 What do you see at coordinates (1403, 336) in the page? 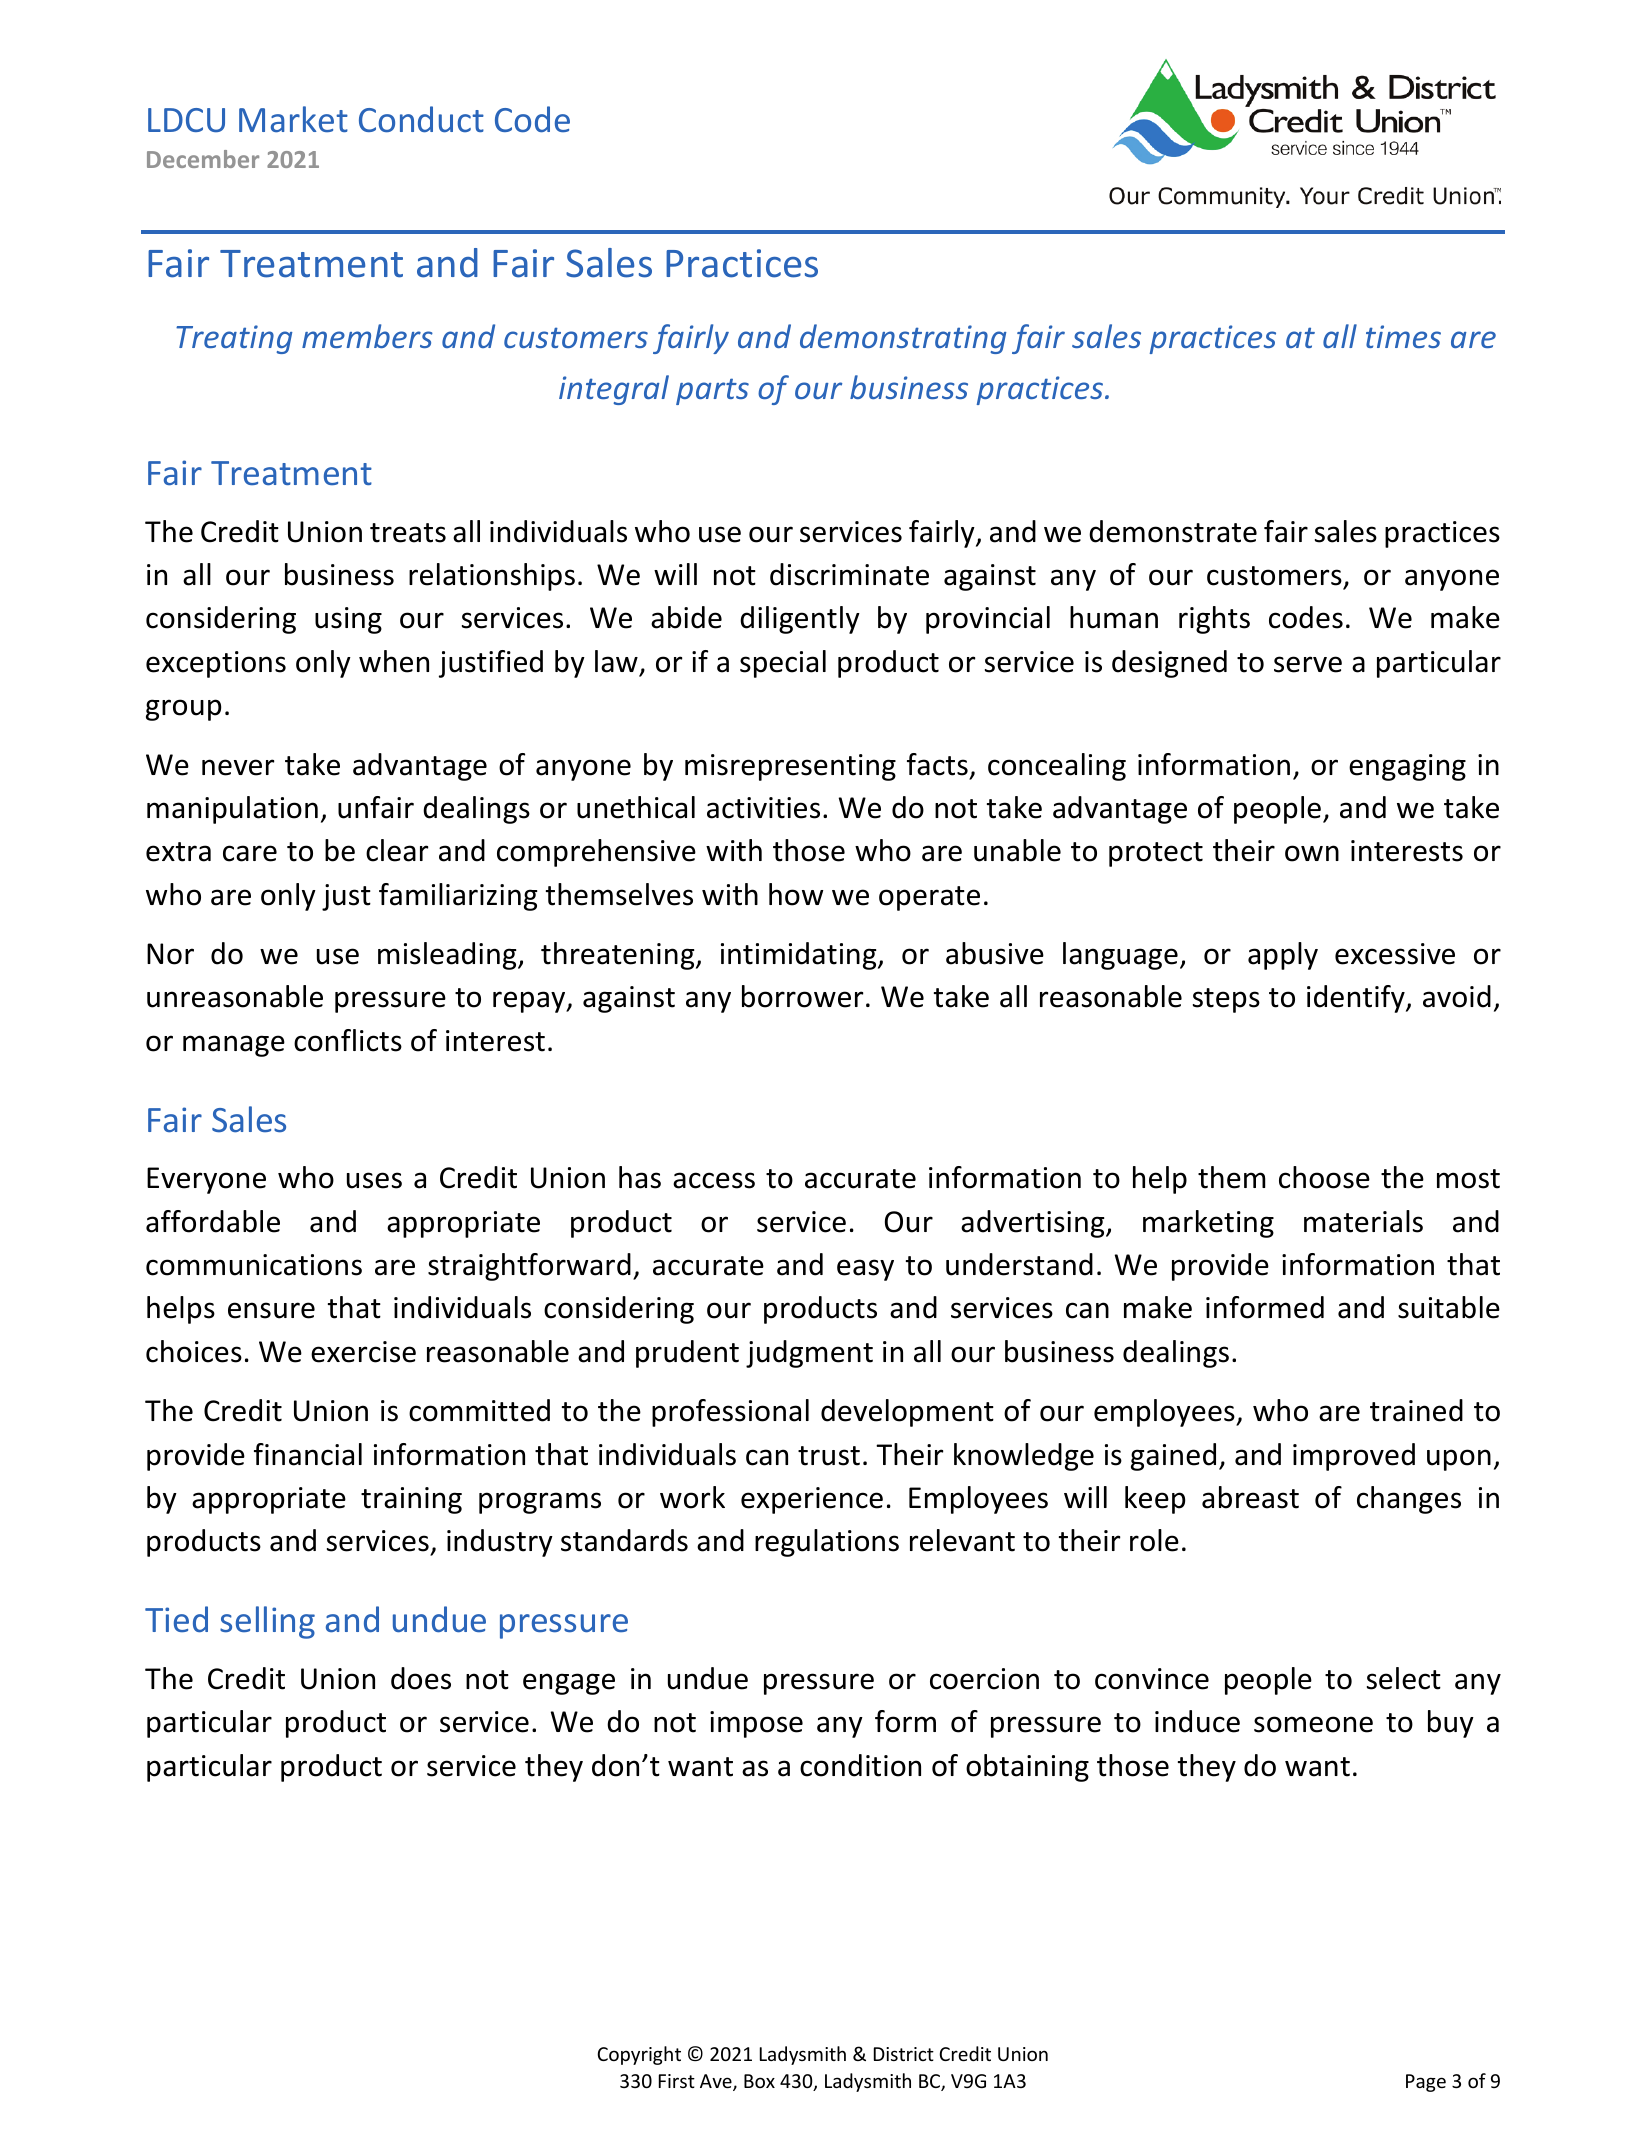
I see `times` at bounding box center [1403, 336].
